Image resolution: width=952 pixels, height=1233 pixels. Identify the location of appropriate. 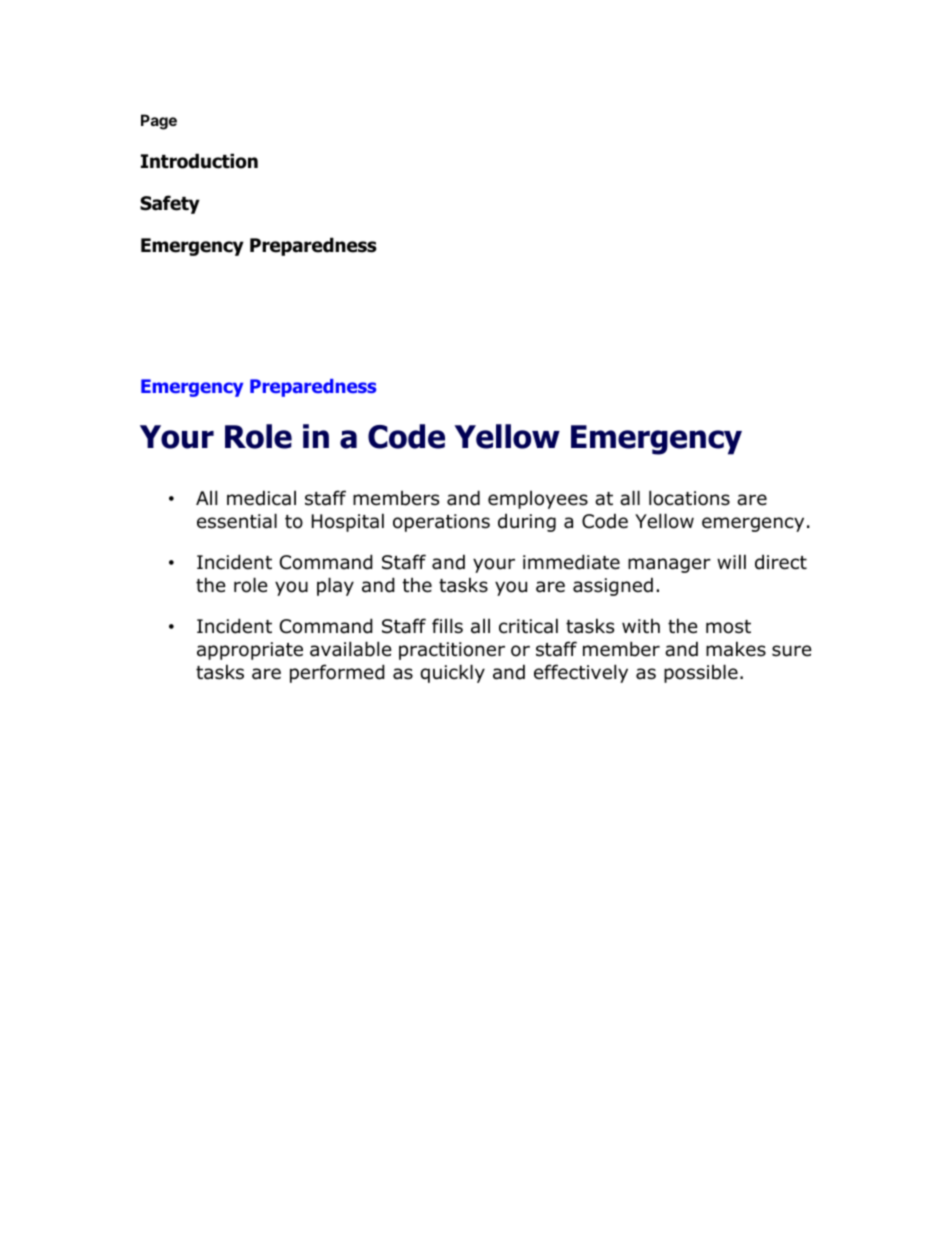
(250, 651).
